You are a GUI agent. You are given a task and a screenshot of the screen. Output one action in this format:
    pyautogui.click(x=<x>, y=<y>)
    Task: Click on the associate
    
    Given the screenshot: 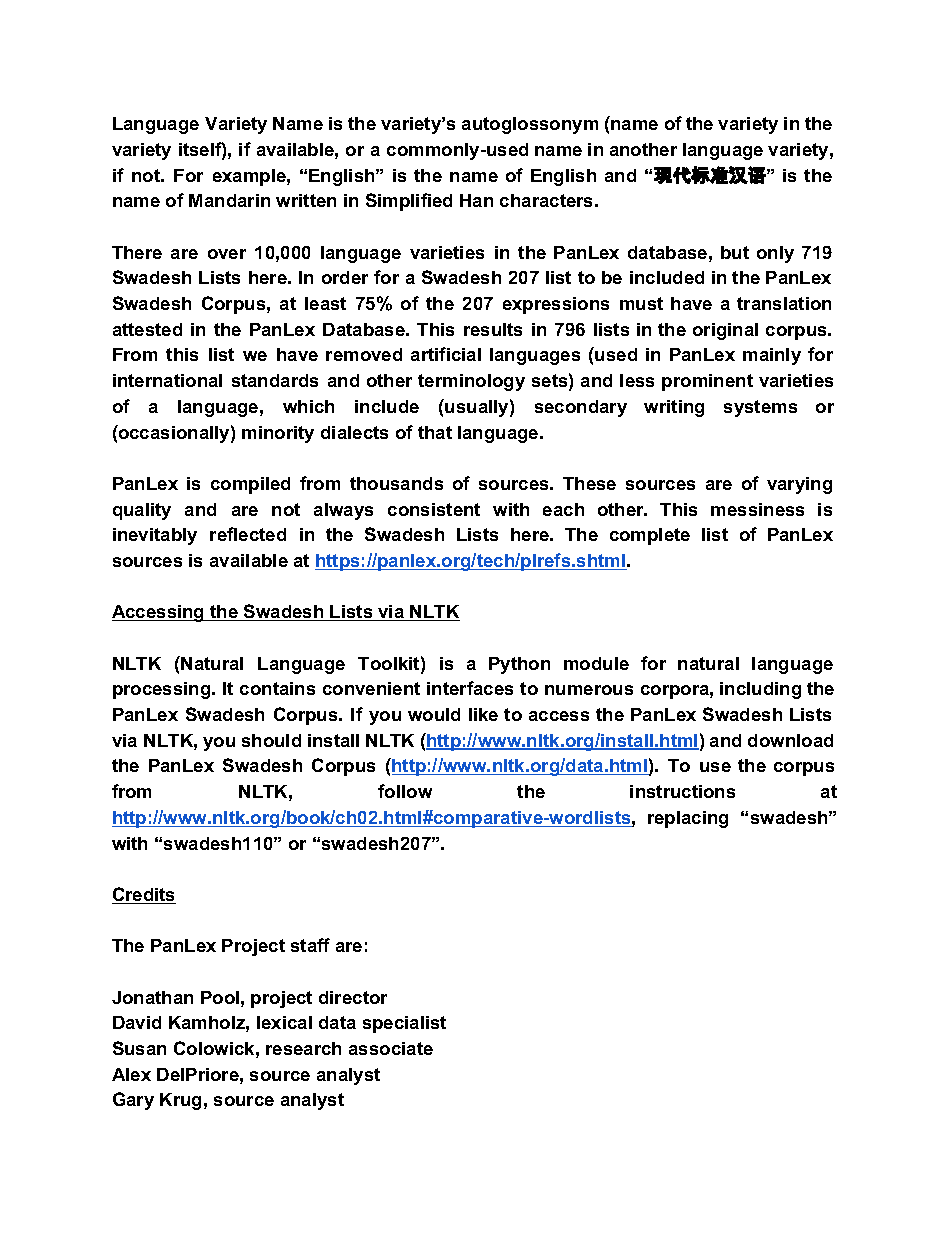 What is the action you would take?
    pyautogui.click(x=391, y=1048)
